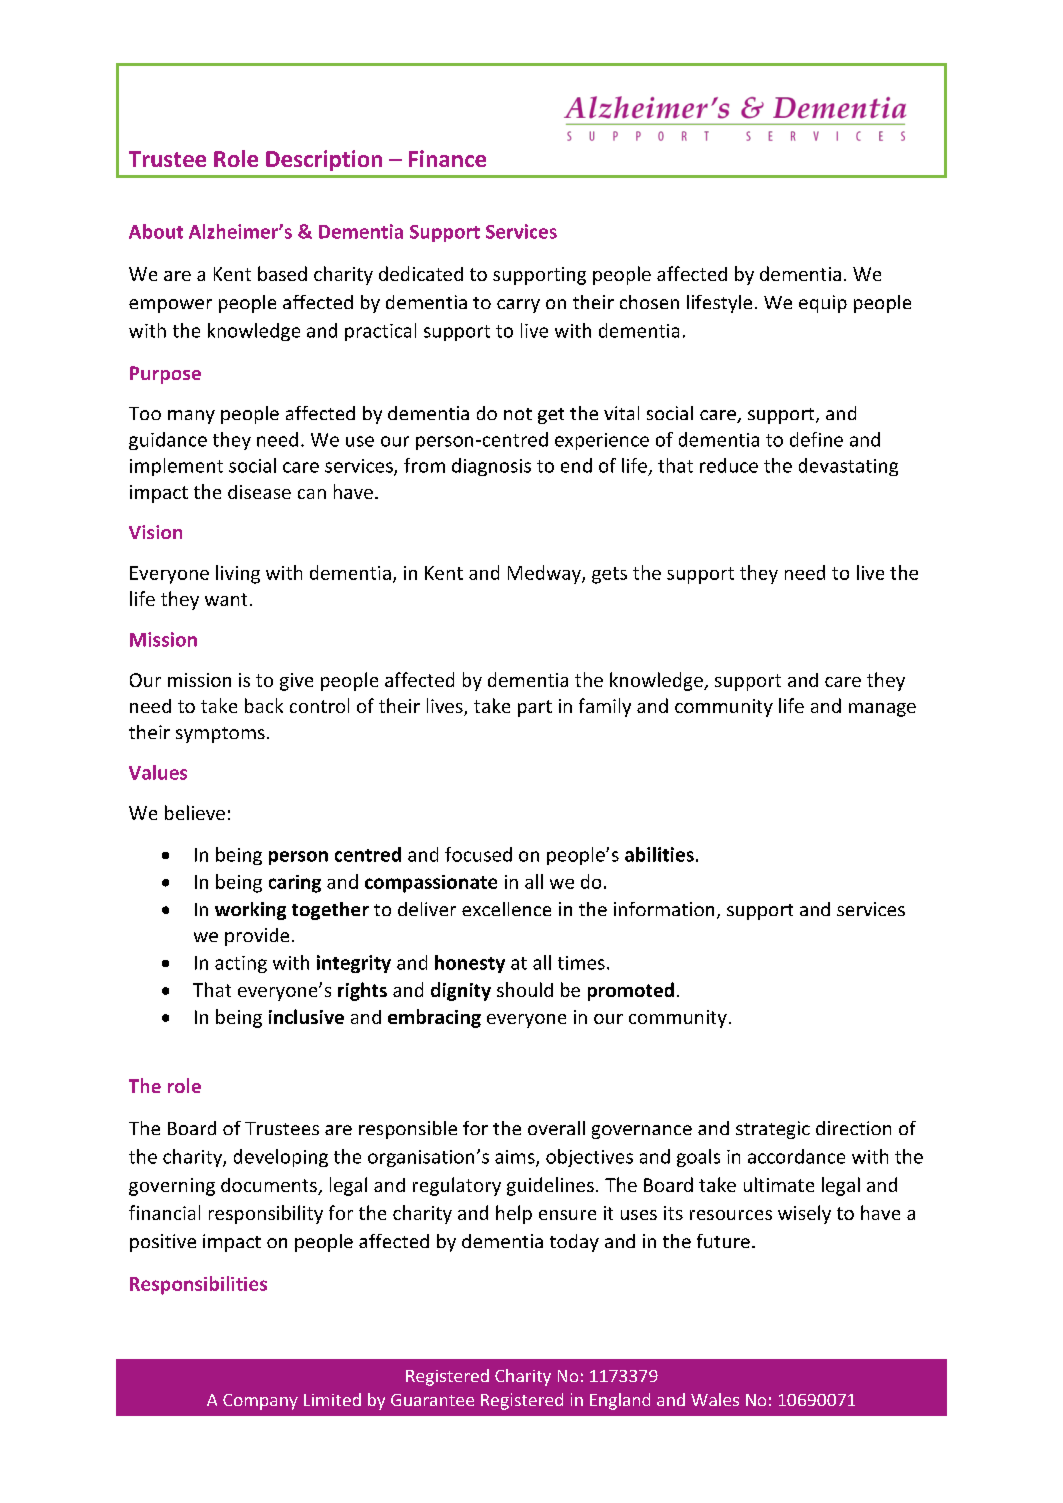  Describe the element at coordinates (556, 1128) in the screenshot. I see `overall` at that location.
